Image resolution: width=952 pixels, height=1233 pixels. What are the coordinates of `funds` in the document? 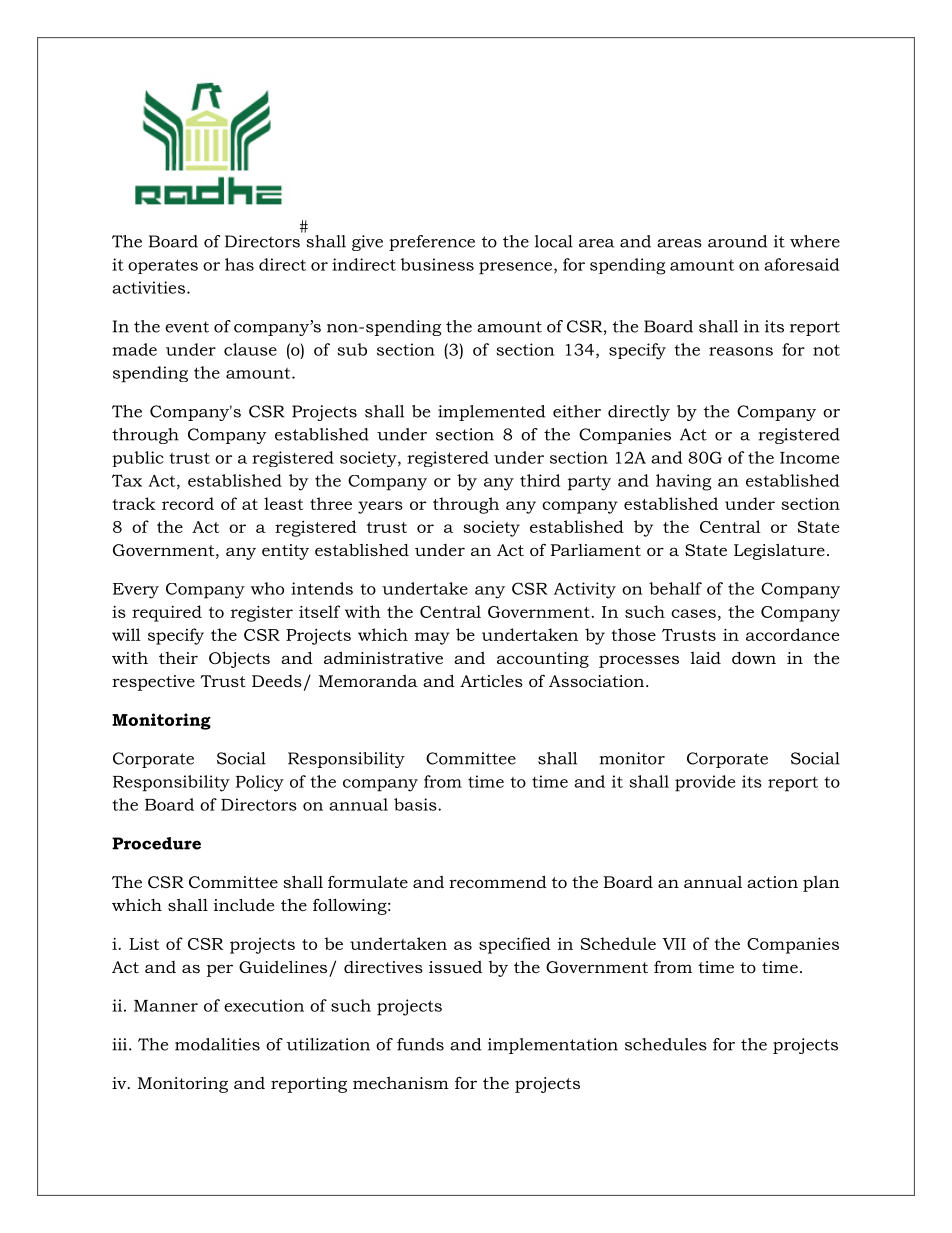 It's located at (420, 1044).
